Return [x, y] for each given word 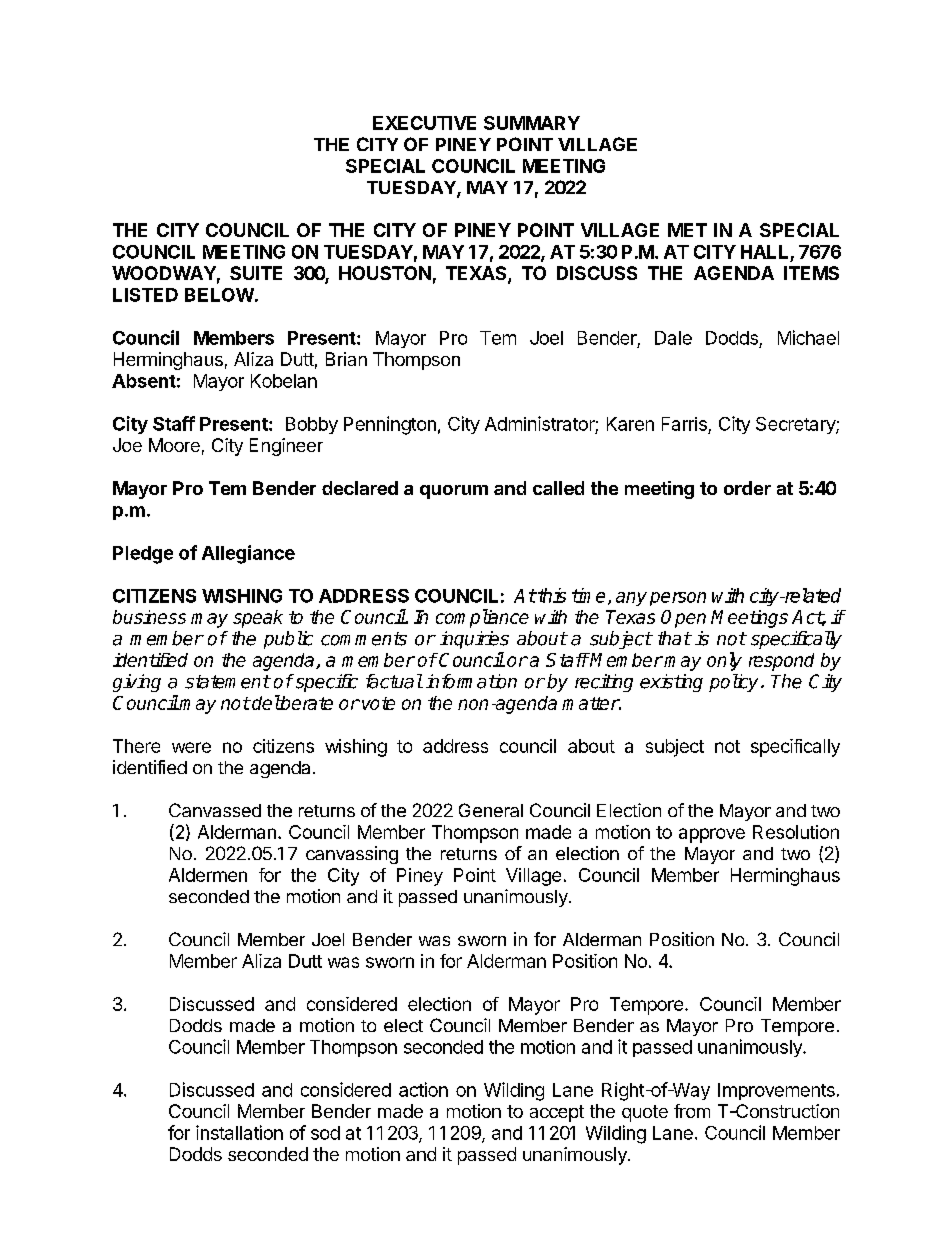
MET [687, 230]
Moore [174, 445]
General [491, 810]
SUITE [256, 273]
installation [239, 1132]
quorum [454, 492]
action [423, 1089]
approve [712, 835]
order [747, 488]
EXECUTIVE [424, 123]
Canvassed [215, 810]
